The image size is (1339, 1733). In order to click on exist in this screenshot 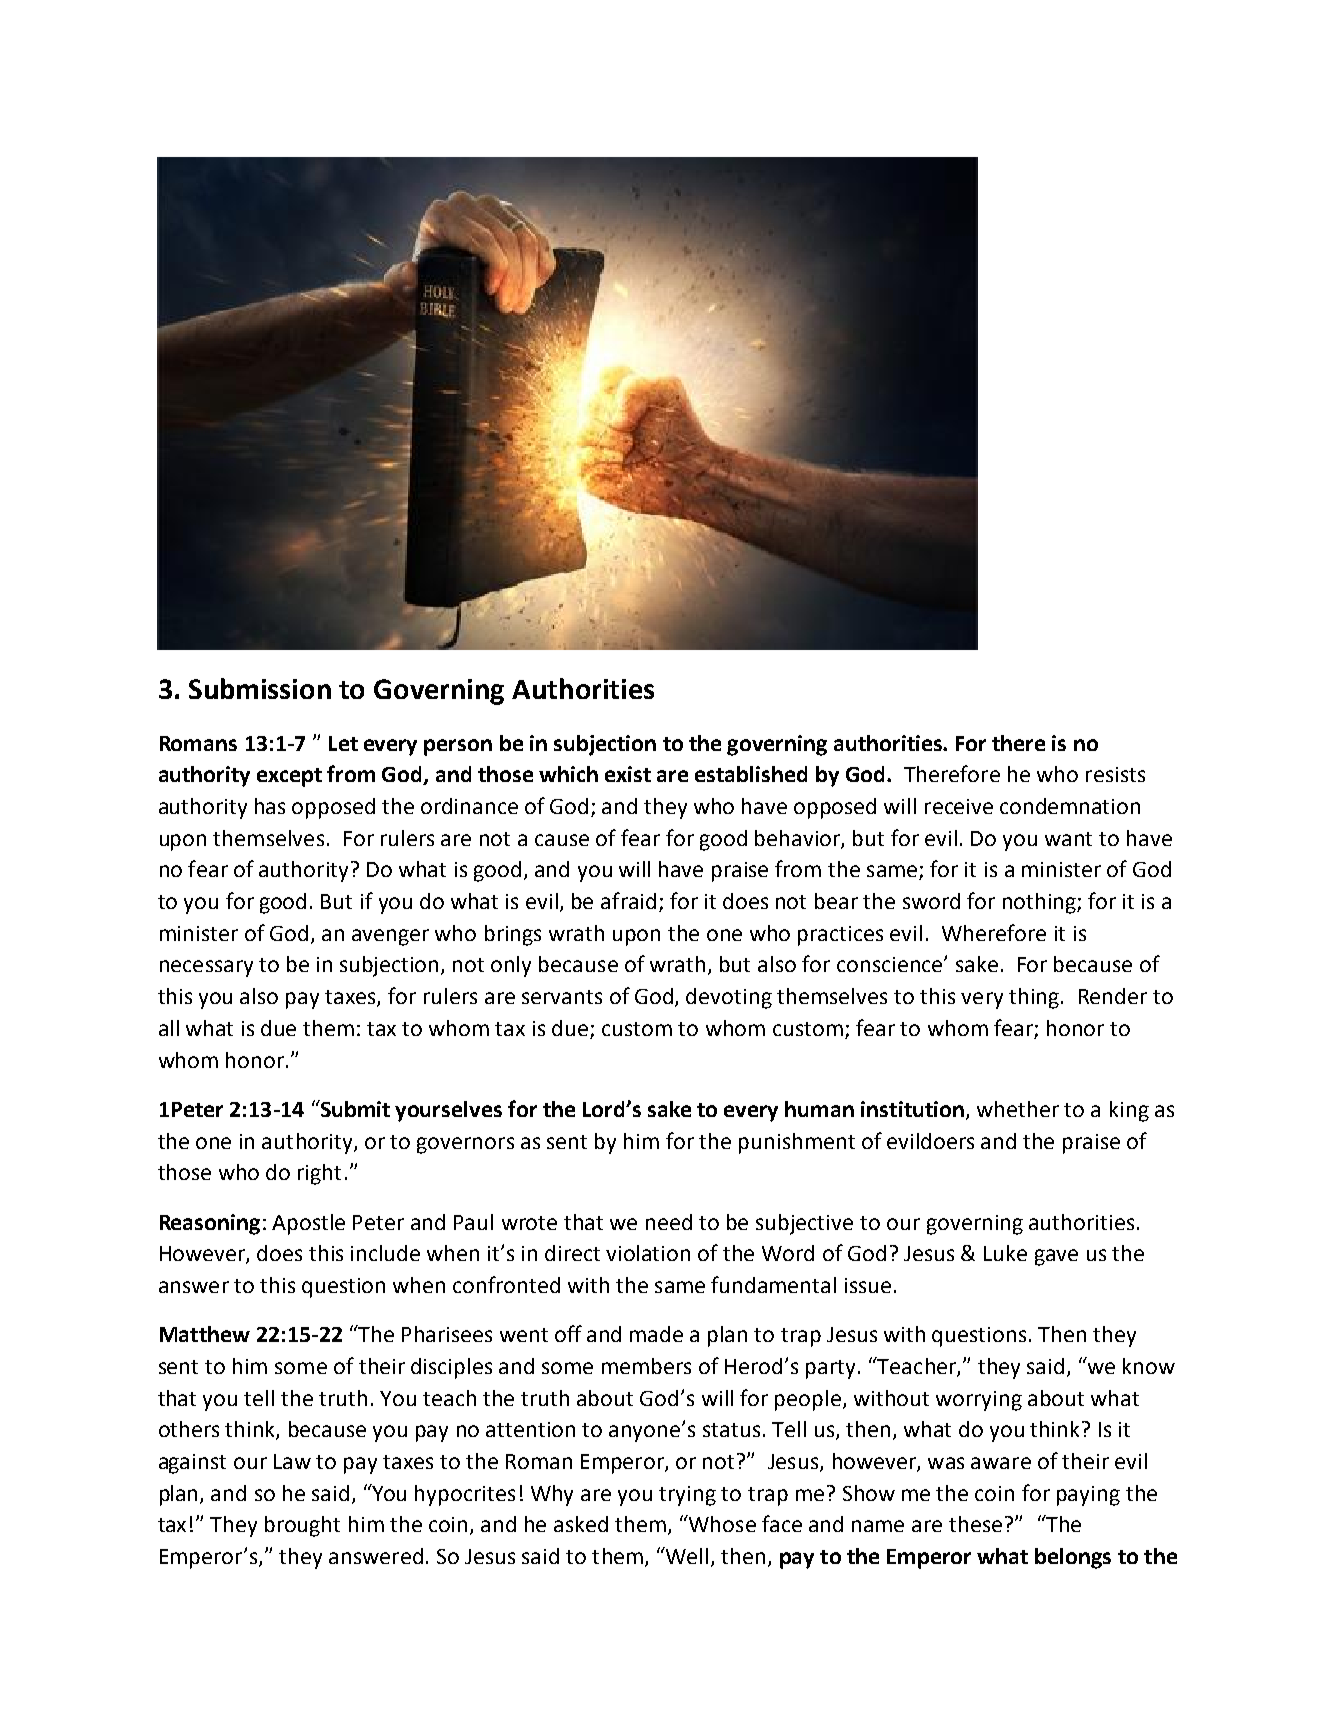, I will do `click(628, 774)`.
